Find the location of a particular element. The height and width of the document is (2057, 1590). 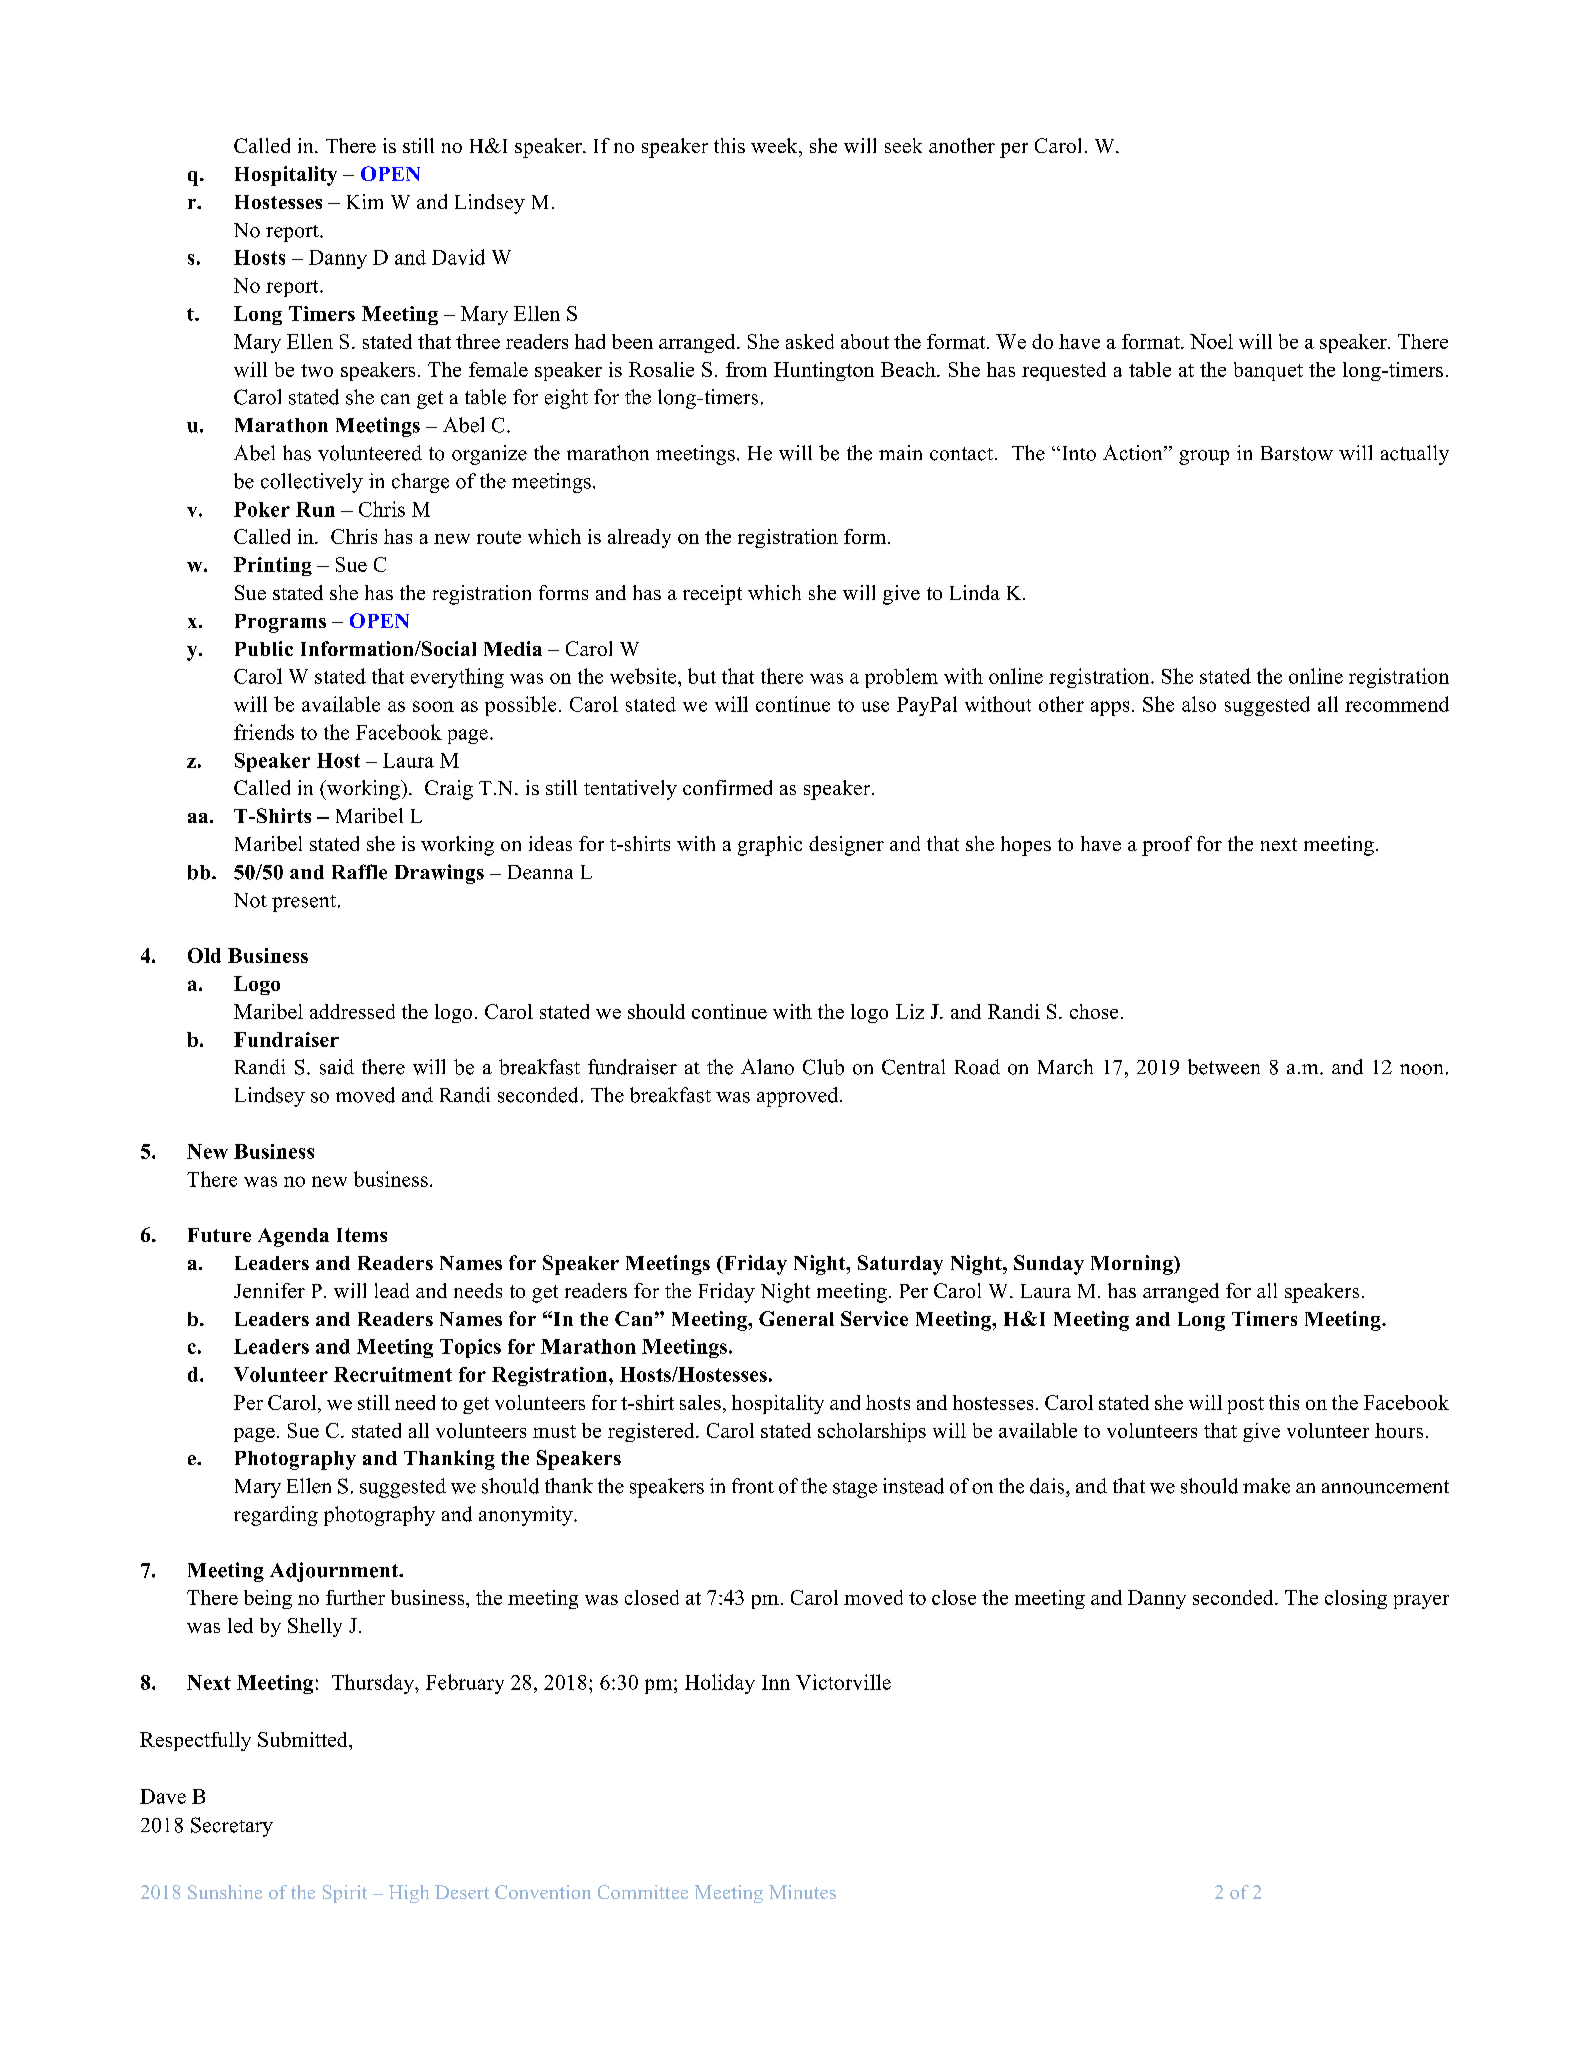

post is located at coordinates (1246, 1405).
